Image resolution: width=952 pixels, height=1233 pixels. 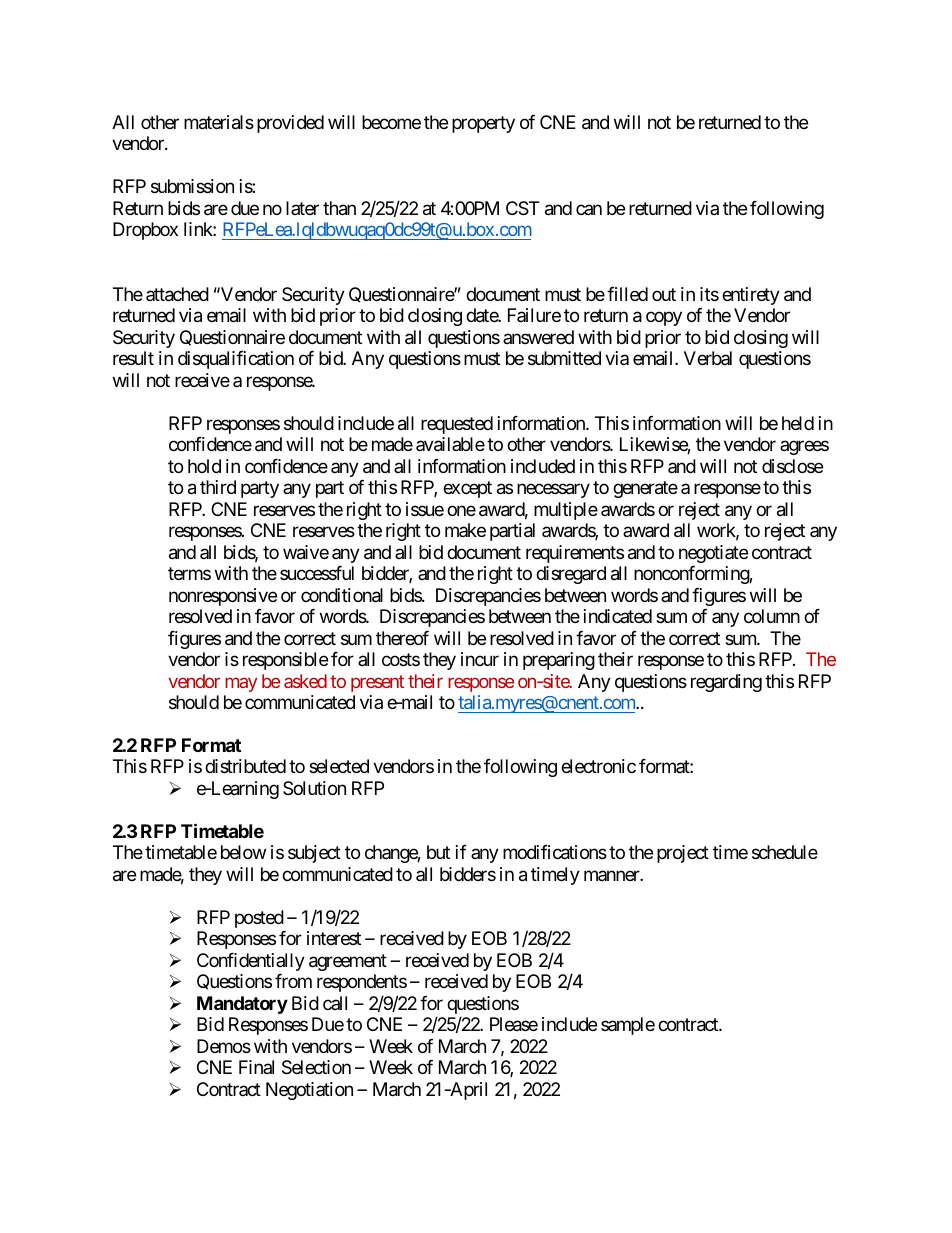 What do you see at coordinates (772, 616) in the screenshot?
I see `column` at bounding box center [772, 616].
